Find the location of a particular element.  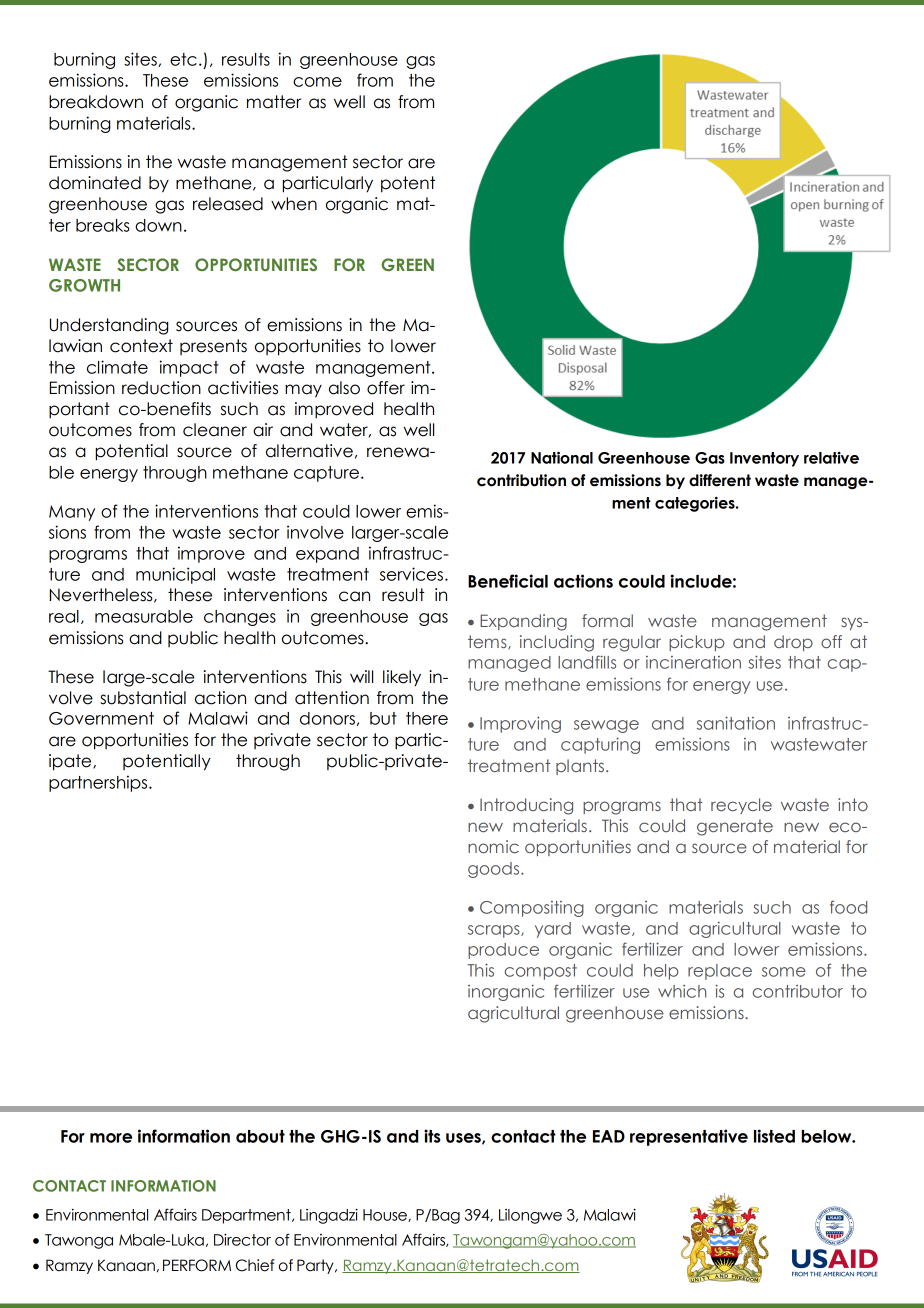

drop is located at coordinates (793, 643).
